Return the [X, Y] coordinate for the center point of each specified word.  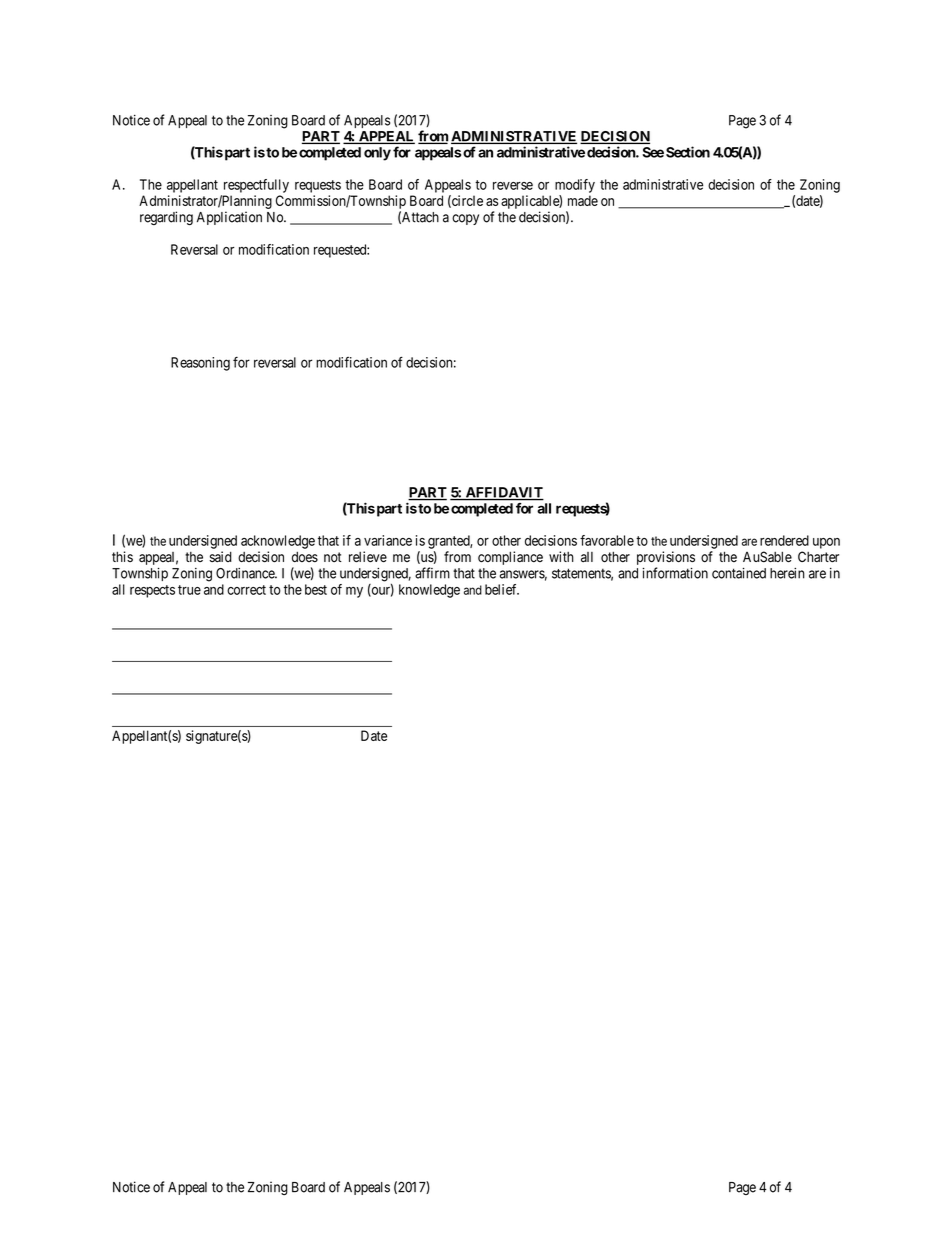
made [583, 200]
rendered [784, 540]
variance [388, 540]
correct [246, 590]
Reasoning [200, 364]
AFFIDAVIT [503, 493]
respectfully [256, 186]
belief [502, 589]
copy [465, 219]
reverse [513, 186]
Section [688, 152]
